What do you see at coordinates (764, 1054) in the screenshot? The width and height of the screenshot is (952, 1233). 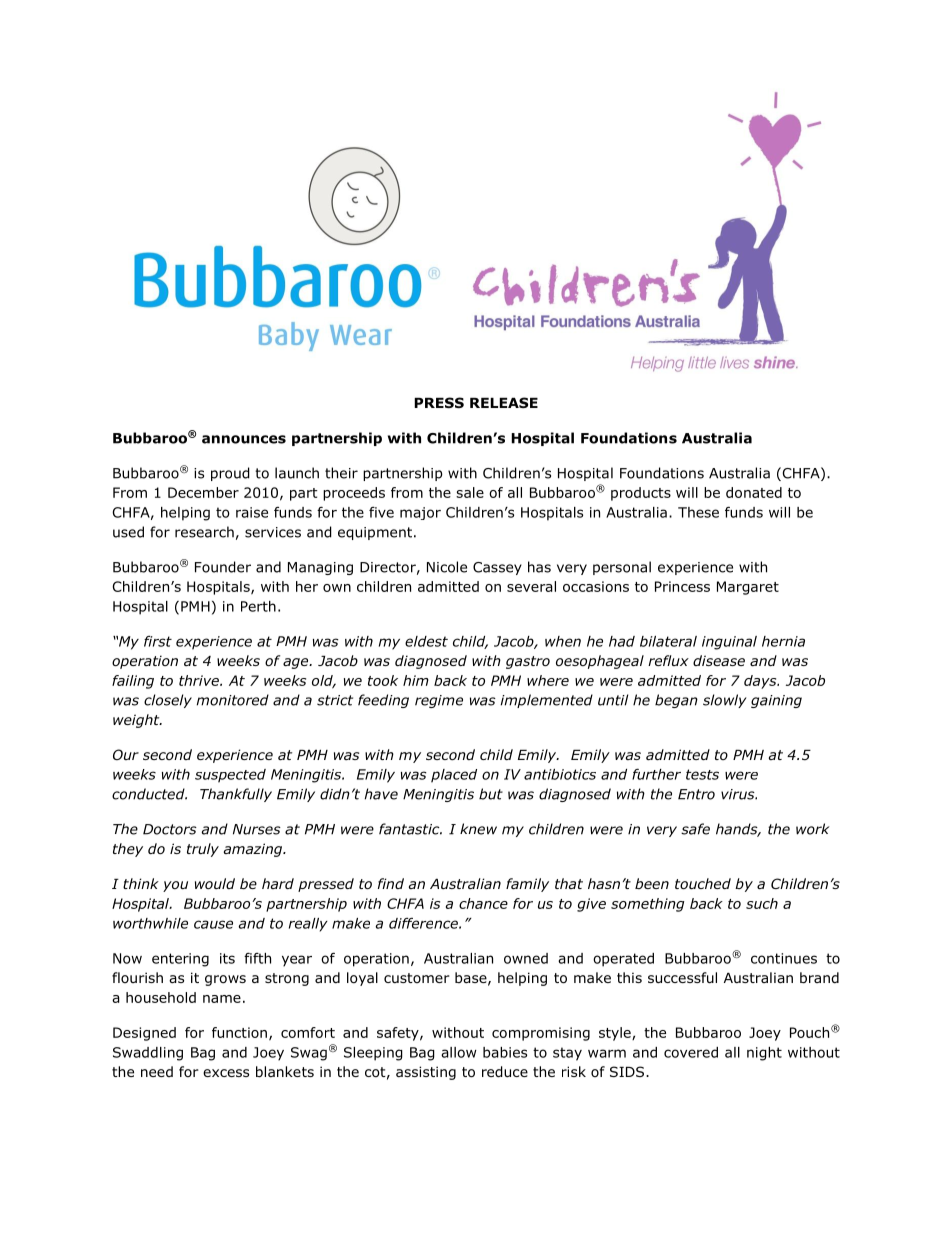 I see `night` at bounding box center [764, 1054].
